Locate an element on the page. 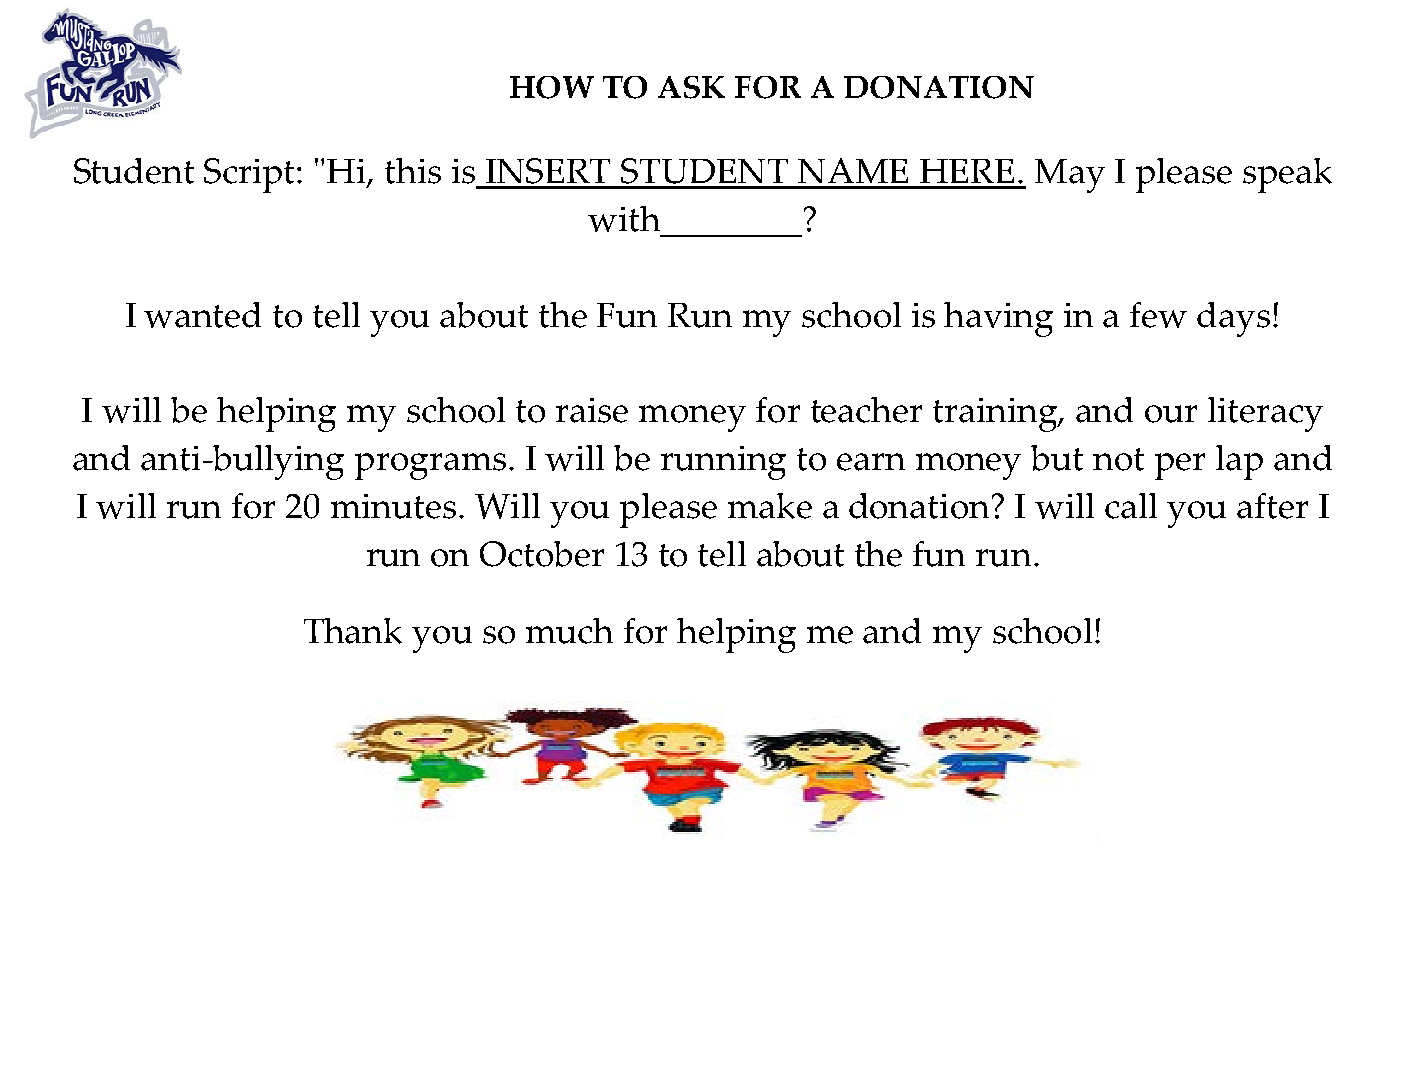  Script is located at coordinates (251, 175).
